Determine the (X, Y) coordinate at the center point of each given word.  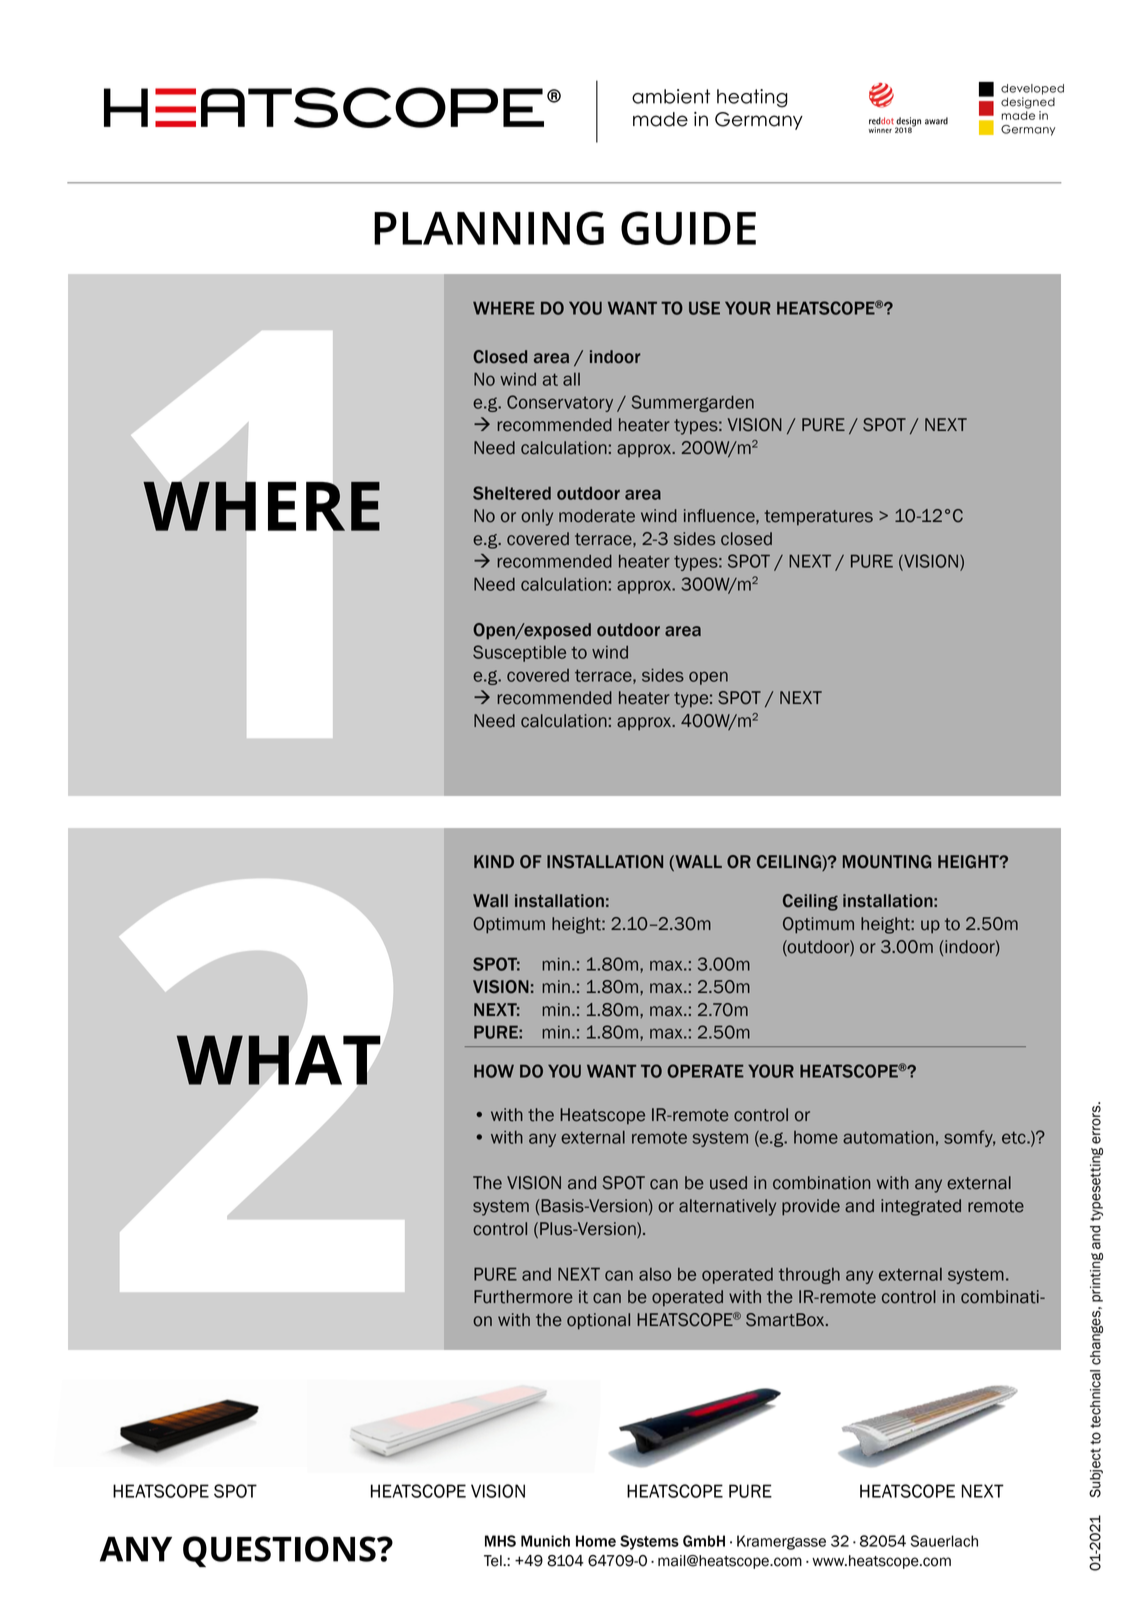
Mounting (887, 862)
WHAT (278, 1060)
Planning (489, 228)
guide (688, 228)
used (728, 1183)
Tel (494, 1561)
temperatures (818, 517)
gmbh (704, 1541)
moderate (597, 516)
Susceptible (519, 653)
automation (888, 1137)
